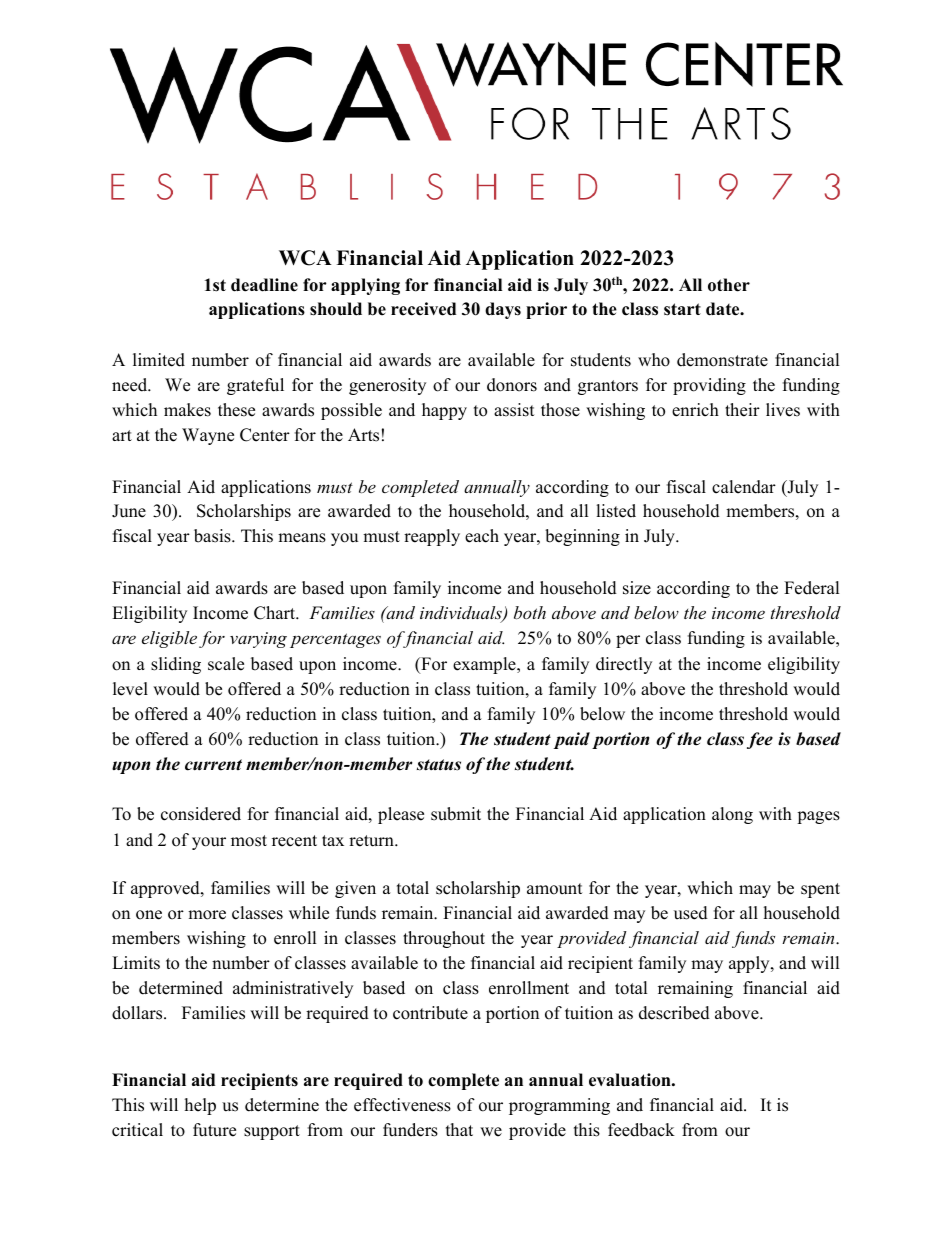 This screenshot has height=1233, width=952. Describe the element at coordinates (691, 913) in the screenshot. I see `used` at that location.
